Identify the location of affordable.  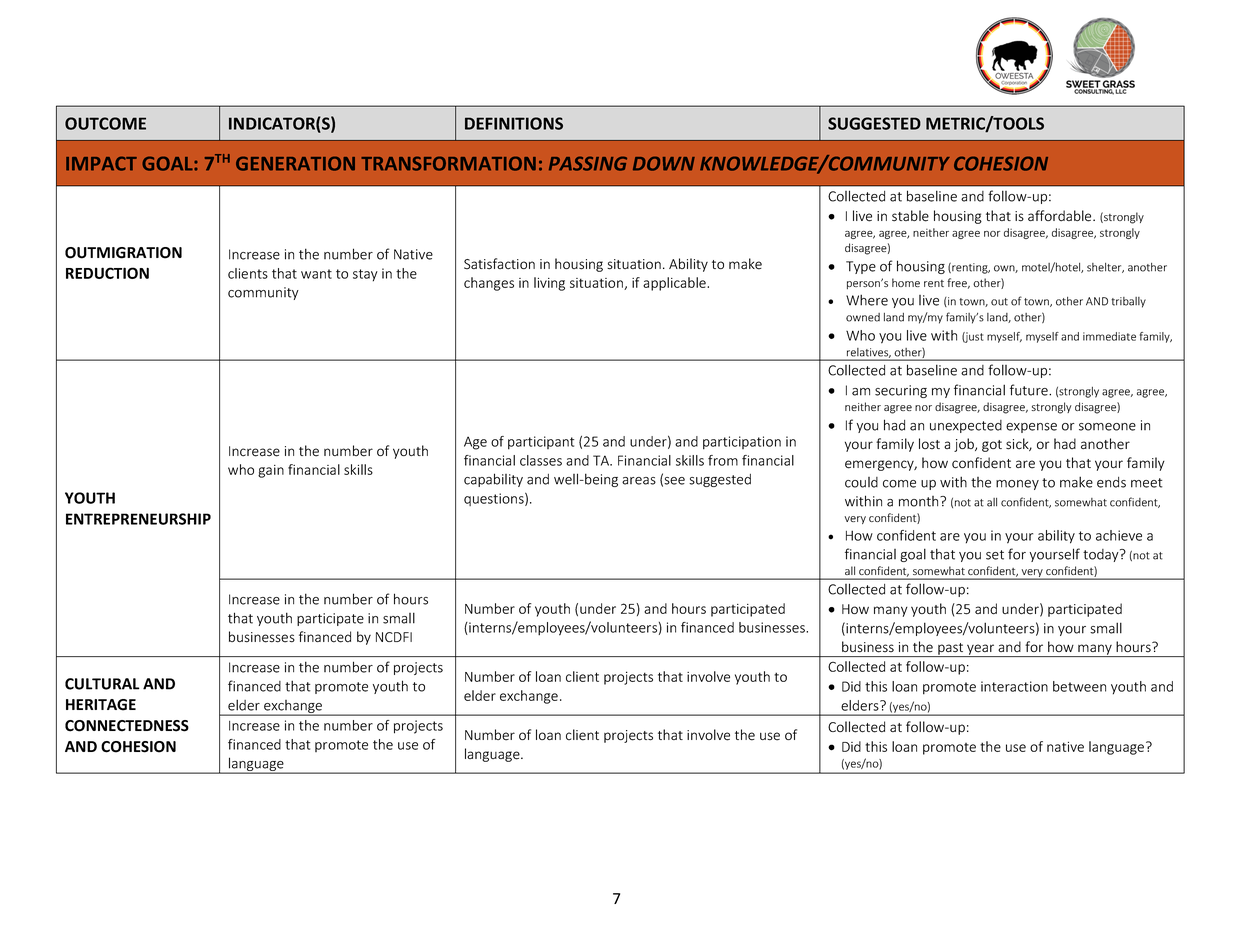
(1061, 216).
